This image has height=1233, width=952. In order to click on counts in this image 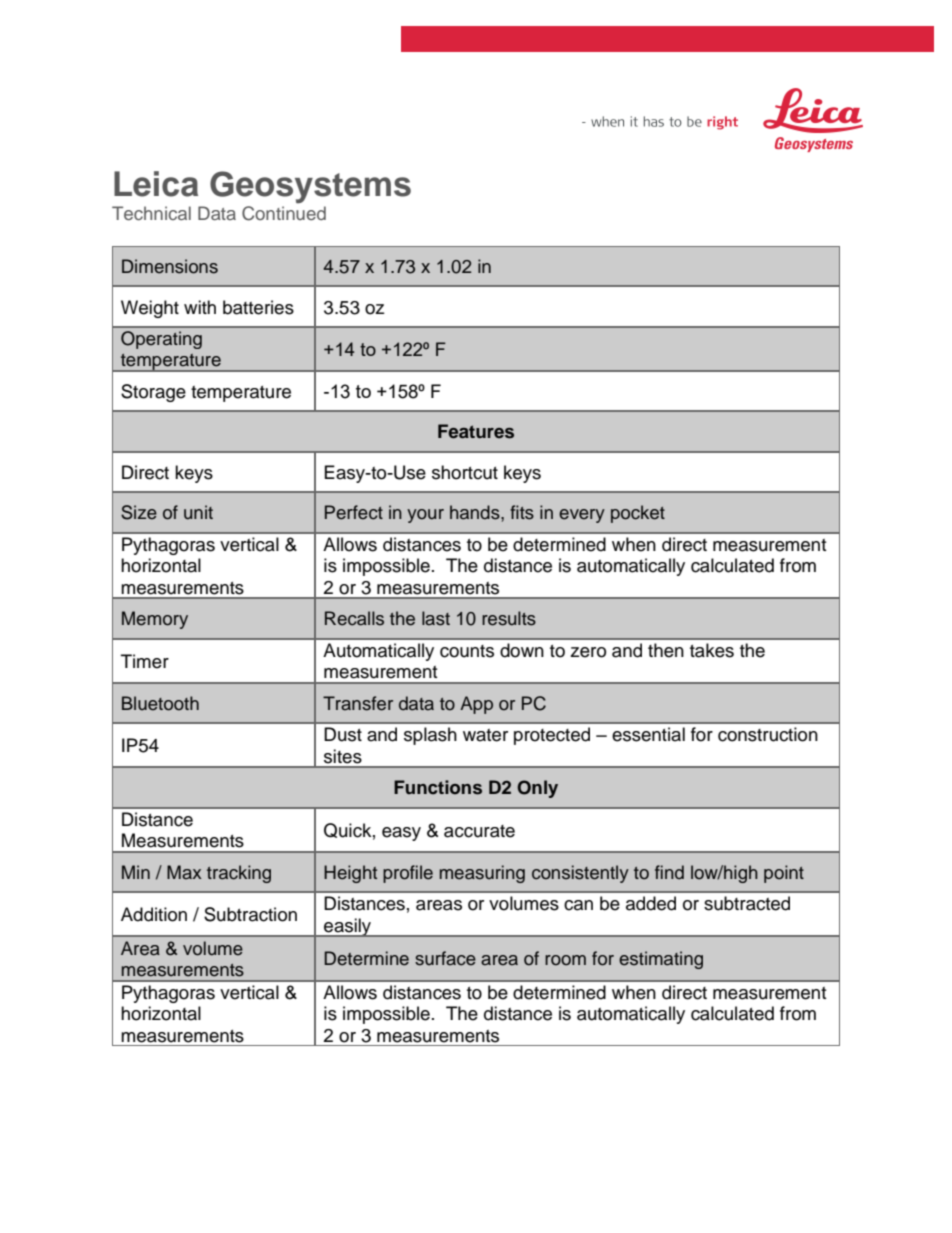, I will do `click(467, 651)`.
